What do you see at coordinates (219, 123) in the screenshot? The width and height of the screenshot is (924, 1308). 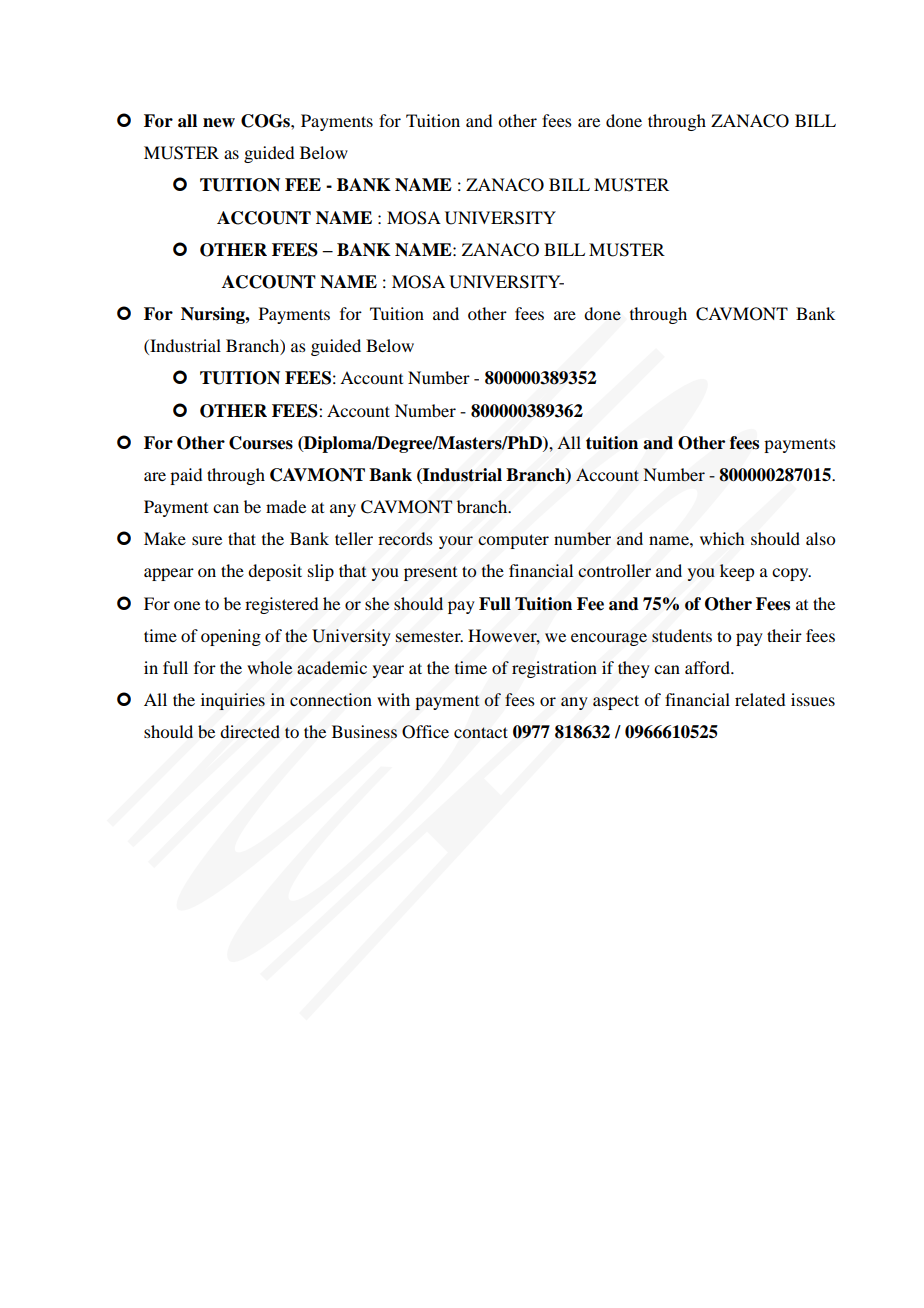 I see `new` at bounding box center [219, 123].
